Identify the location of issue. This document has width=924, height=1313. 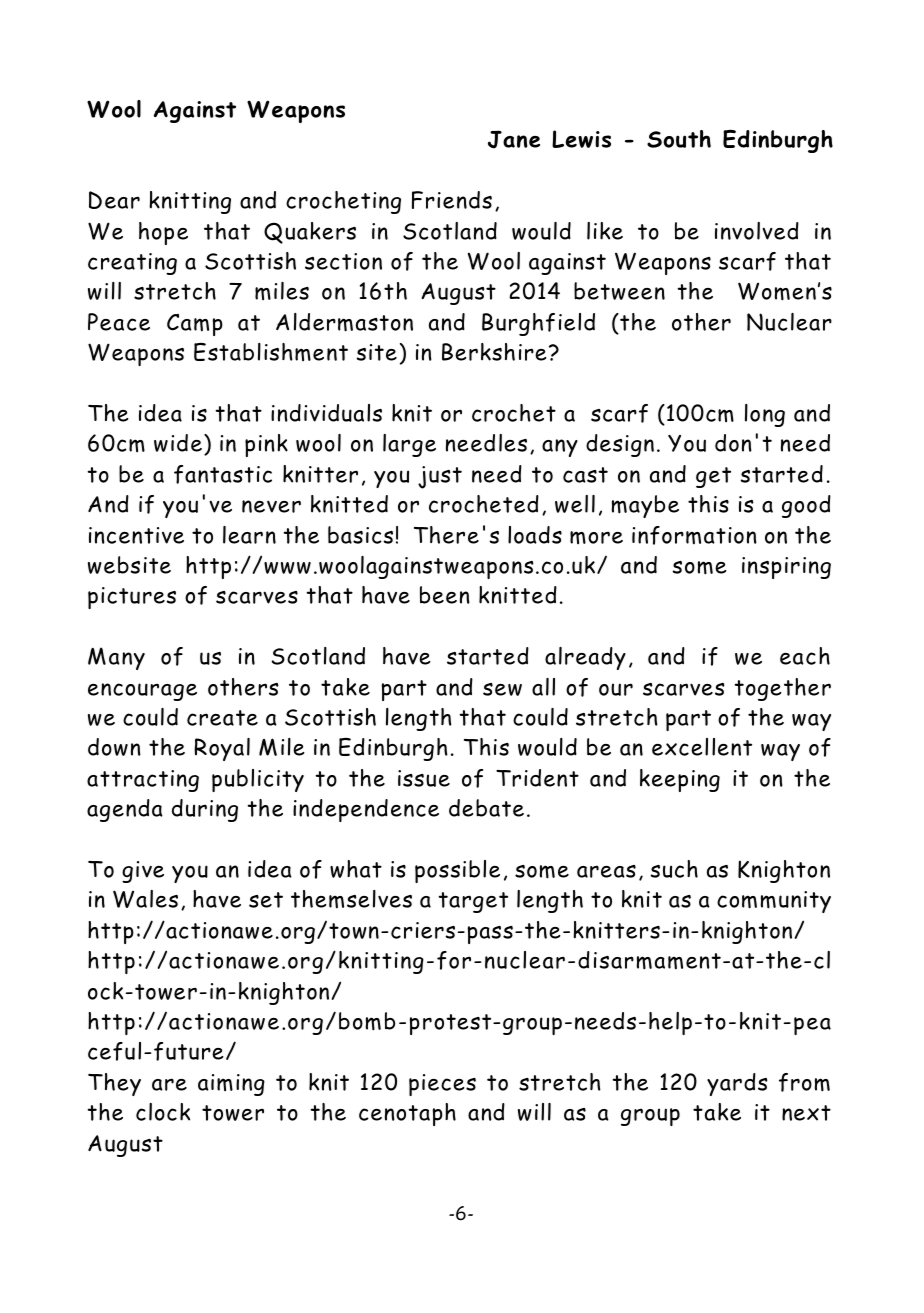
(424, 778).
